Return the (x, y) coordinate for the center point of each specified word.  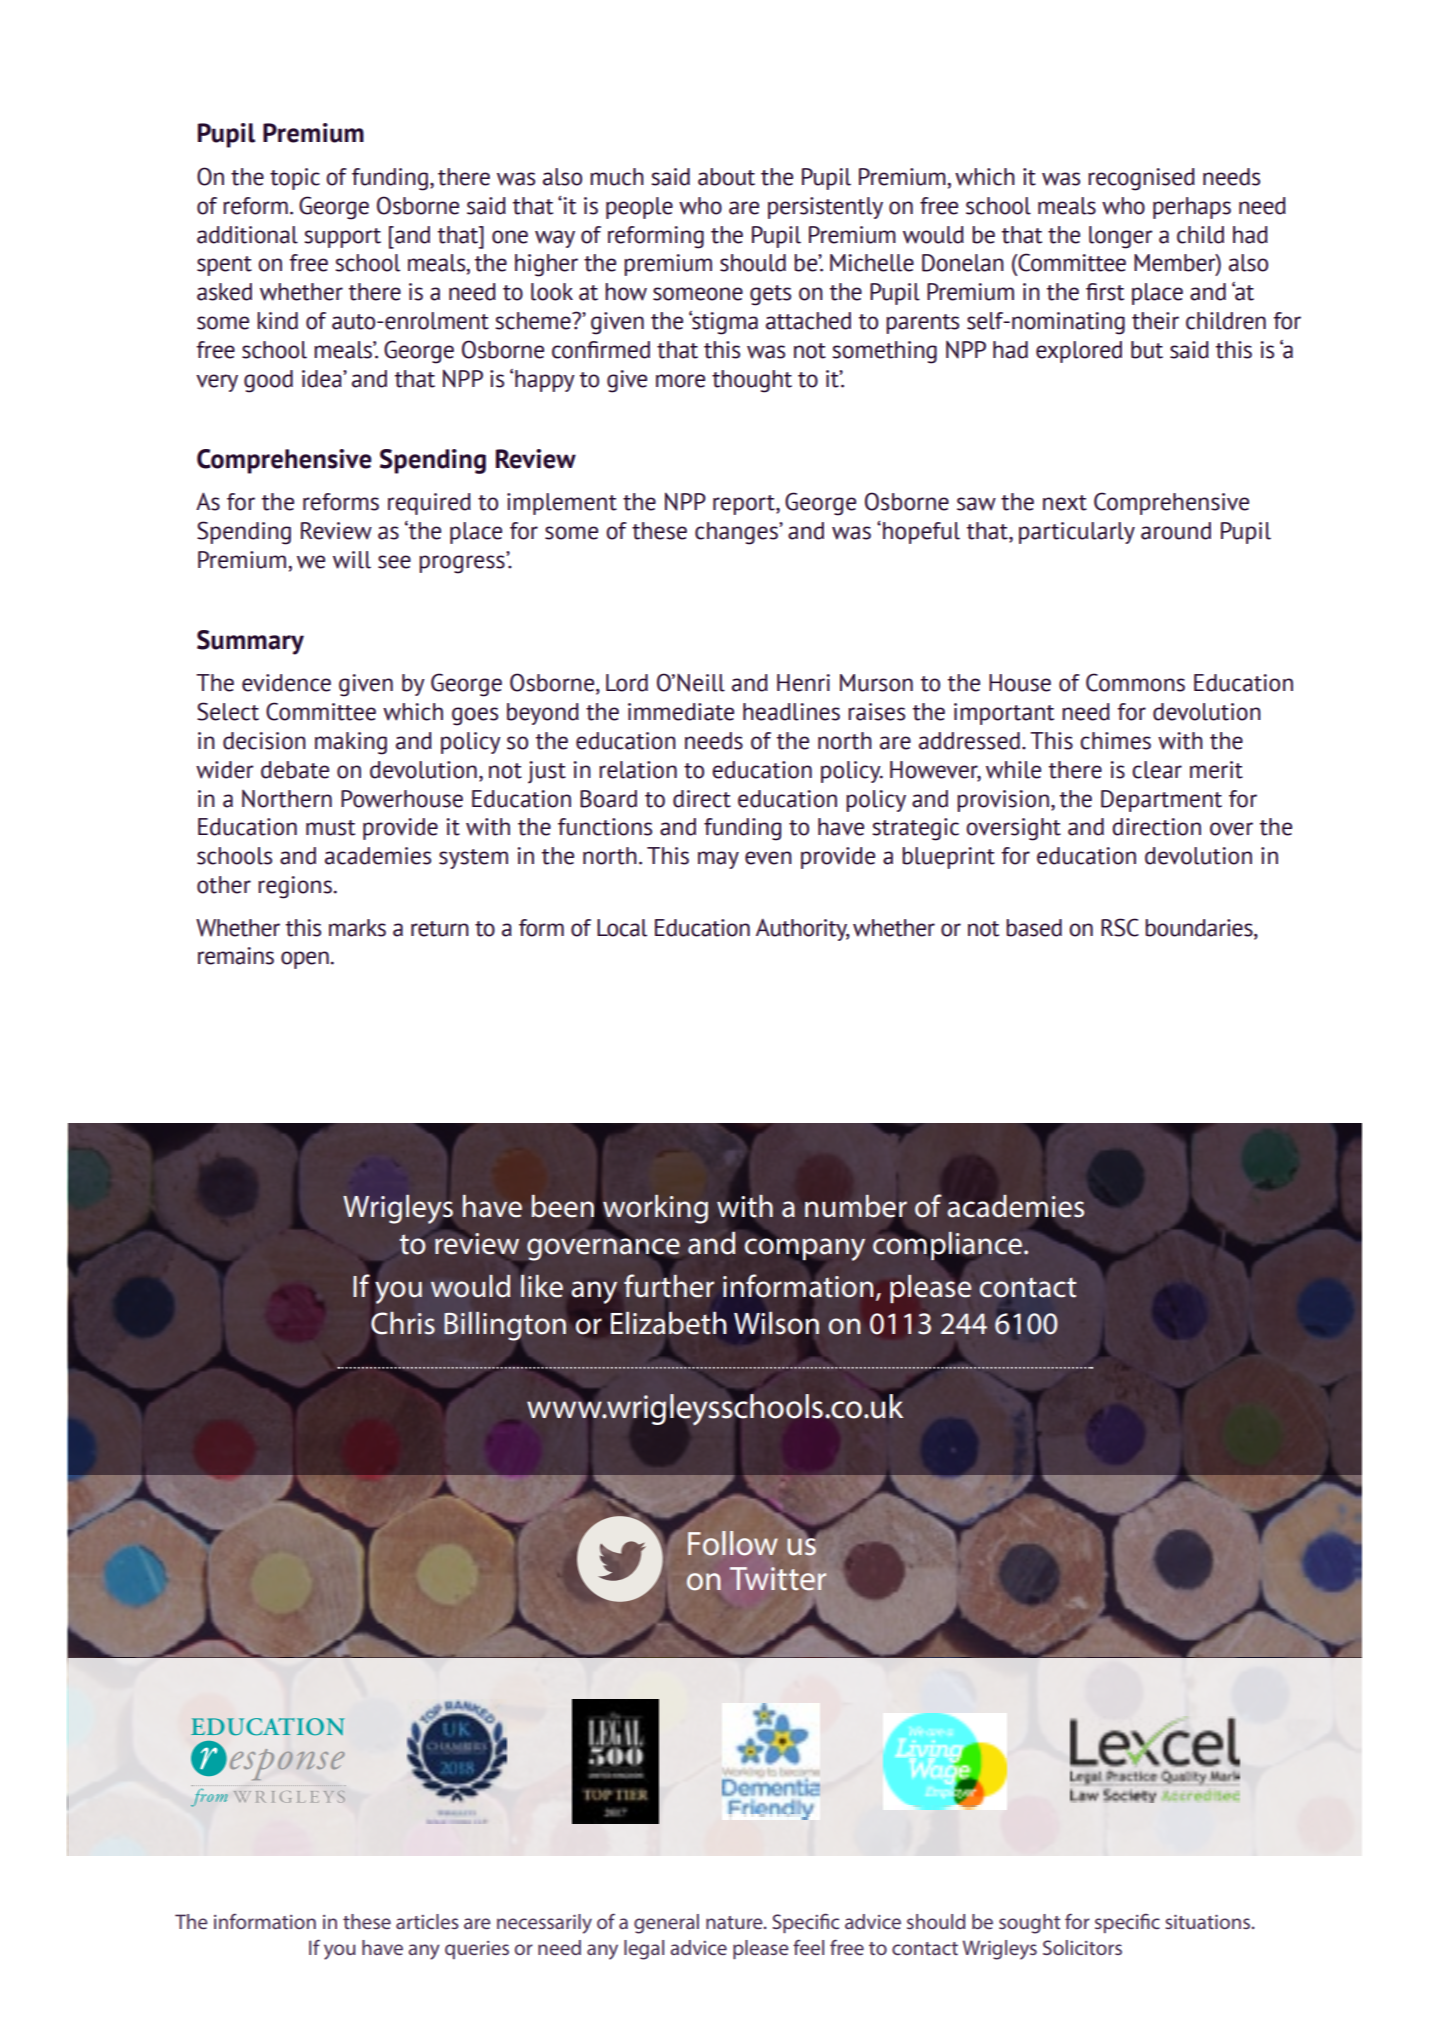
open (305, 960)
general (666, 1924)
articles (427, 1921)
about (726, 177)
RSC (1120, 927)
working (655, 1209)
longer (1121, 237)
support (342, 238)
